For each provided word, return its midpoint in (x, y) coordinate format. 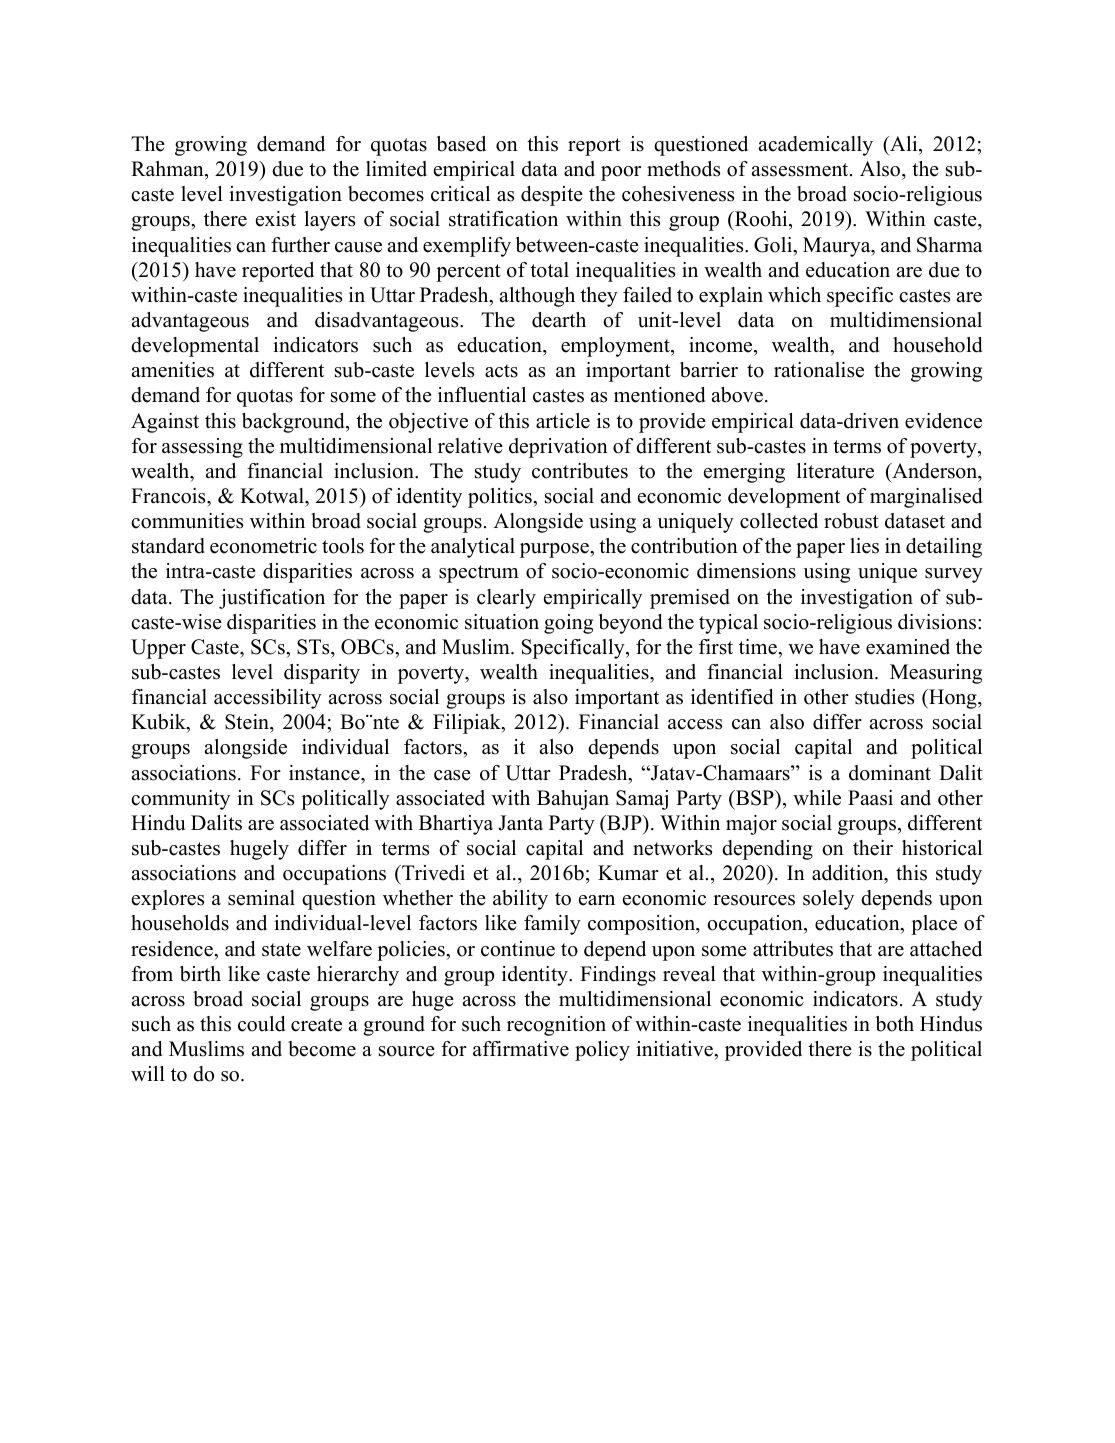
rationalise (819, 370)
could (261, 1024)
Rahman (168, 168)
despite (552, 196)
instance (325, 773)
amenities (173, 370)
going (568, 624)
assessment (801, 170)
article (563, 421)
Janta (520, 823)
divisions (937, 622)
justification (272, 599)
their (873, 848)
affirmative (521, 1049)
